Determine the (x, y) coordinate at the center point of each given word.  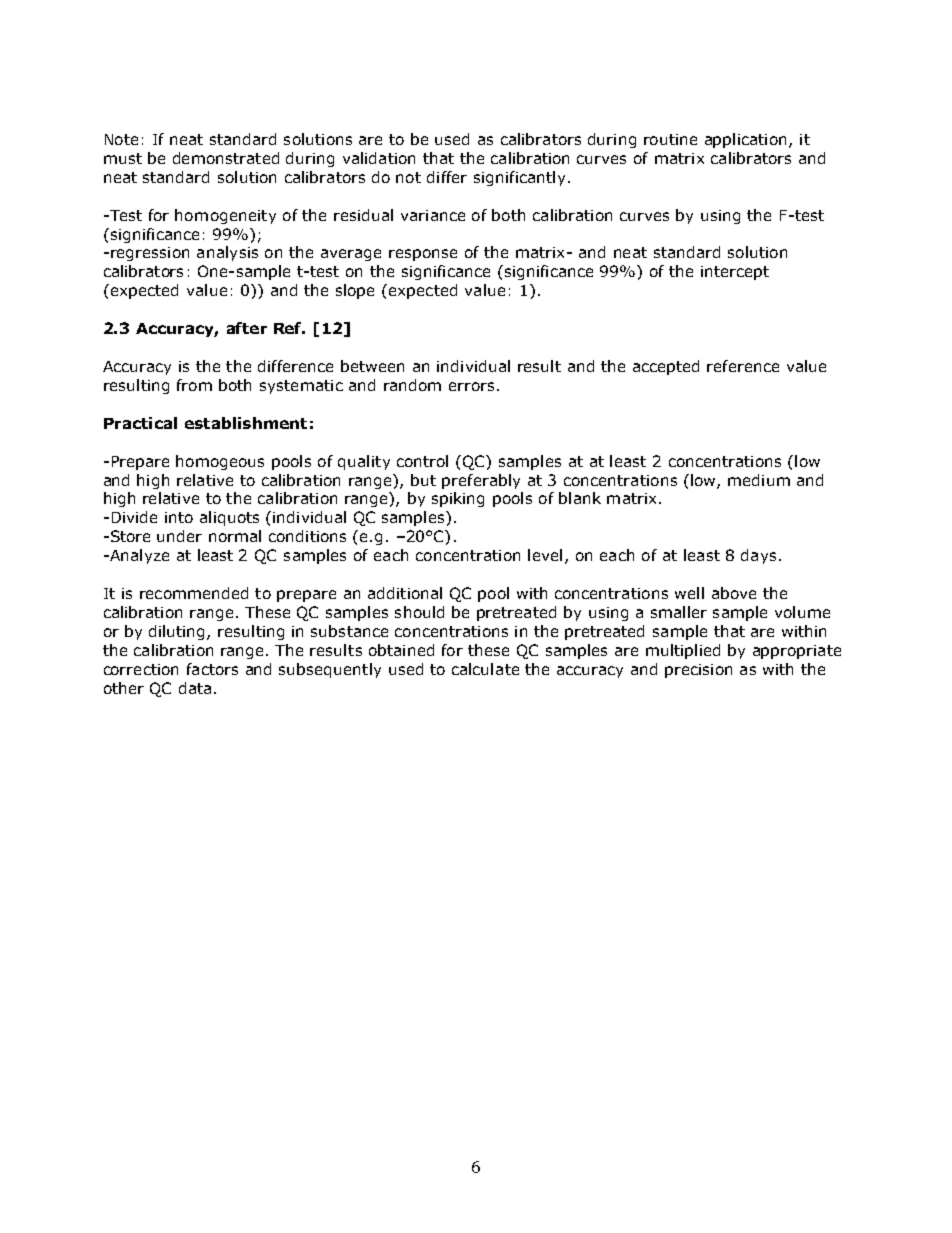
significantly (519, 178)
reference (743, 366)
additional (405, 593)
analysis (227, 253)
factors (212, 669)
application (745, 140)
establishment (246, 423)
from (194, 385)
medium (759, 480)
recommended (194, 593)
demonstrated (226, 158)
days (758, 556)
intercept (735, 273)
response (423, 255)
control (422, 461)
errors (471, 386)
